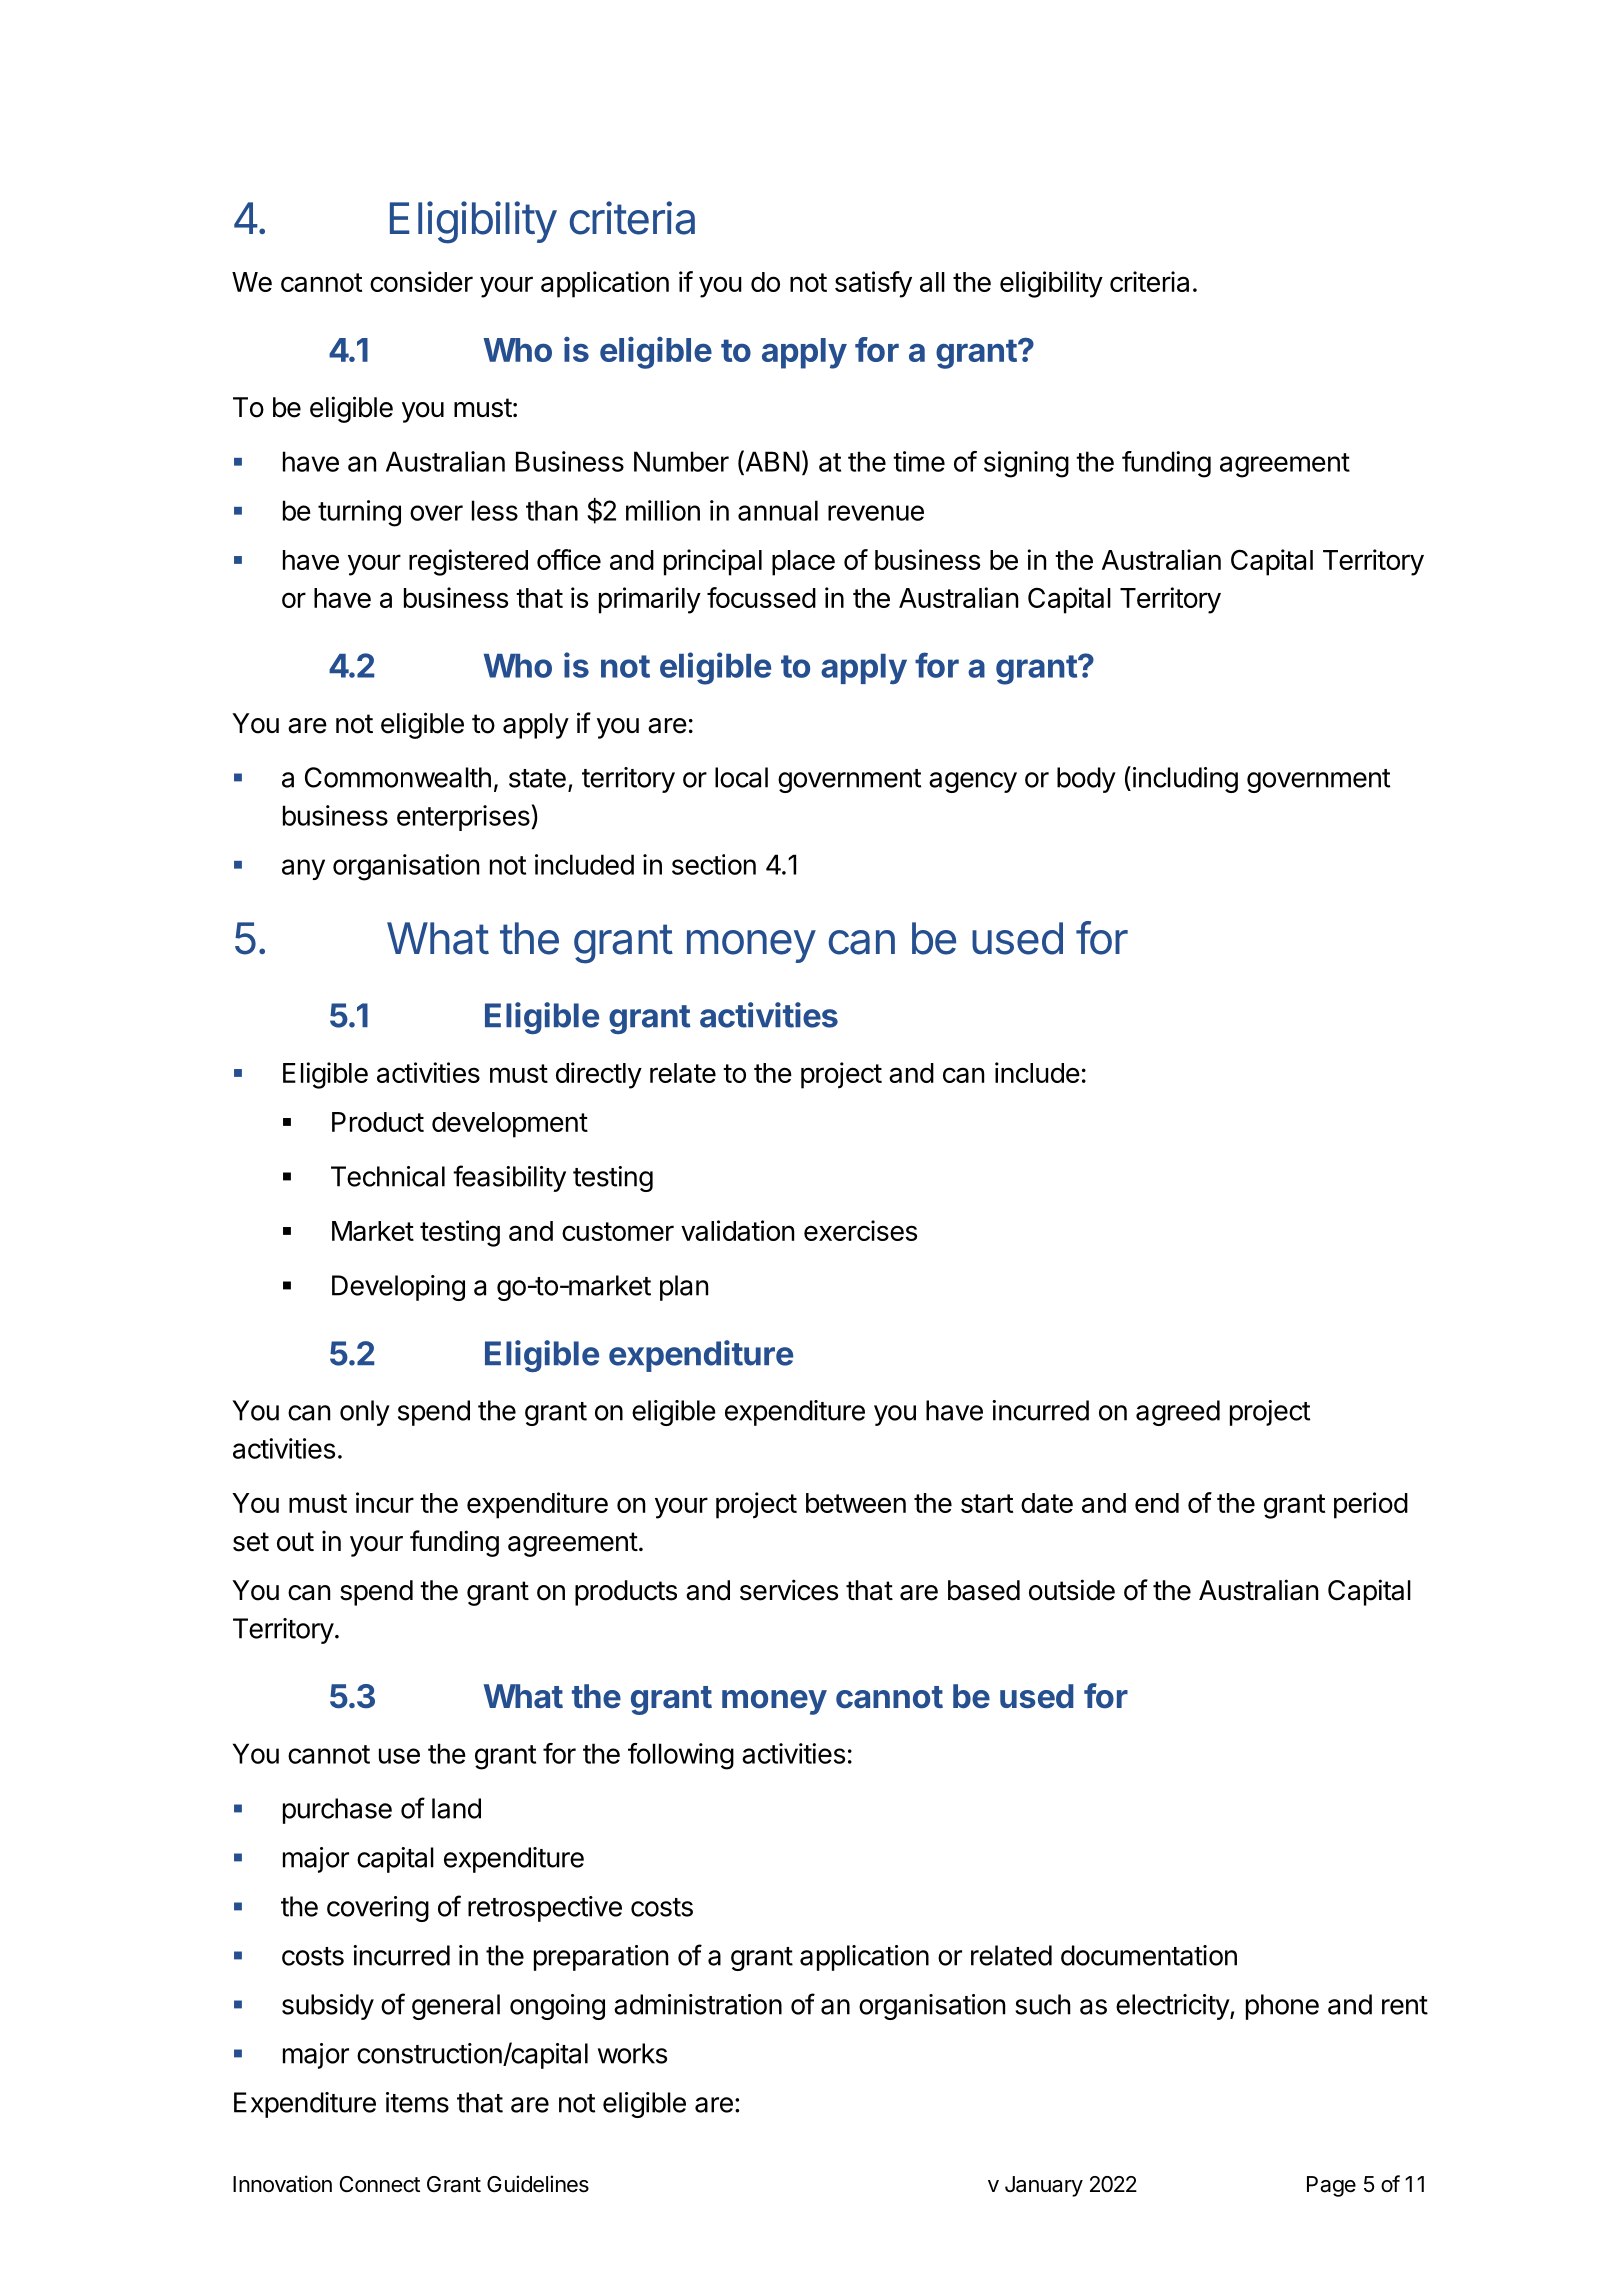 This image has width=1621, height=2293. I want to click on items, so click(417, 2102).
